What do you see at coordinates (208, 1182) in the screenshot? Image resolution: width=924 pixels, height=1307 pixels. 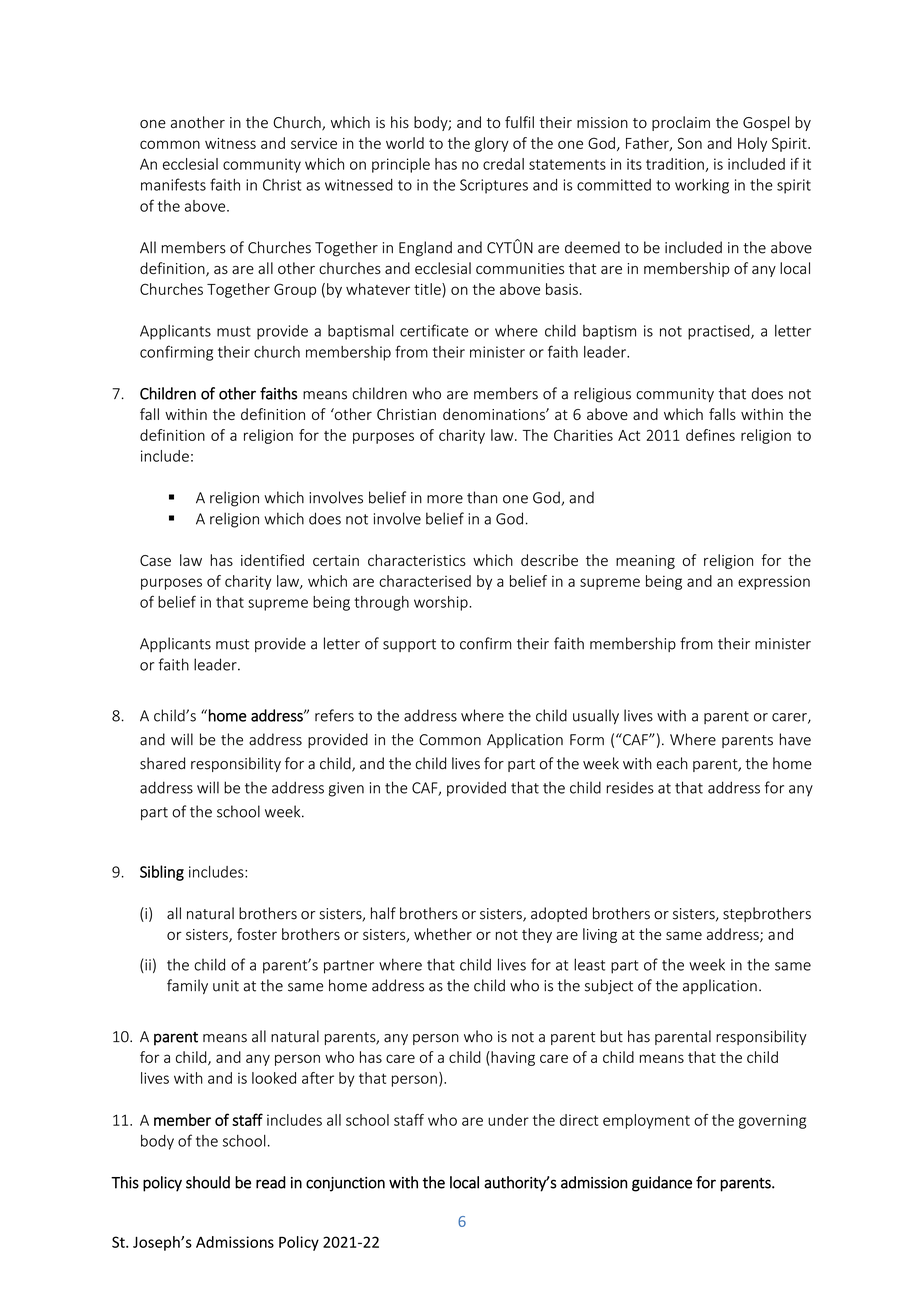 I see `should` at bounding box center [208, 1182].
